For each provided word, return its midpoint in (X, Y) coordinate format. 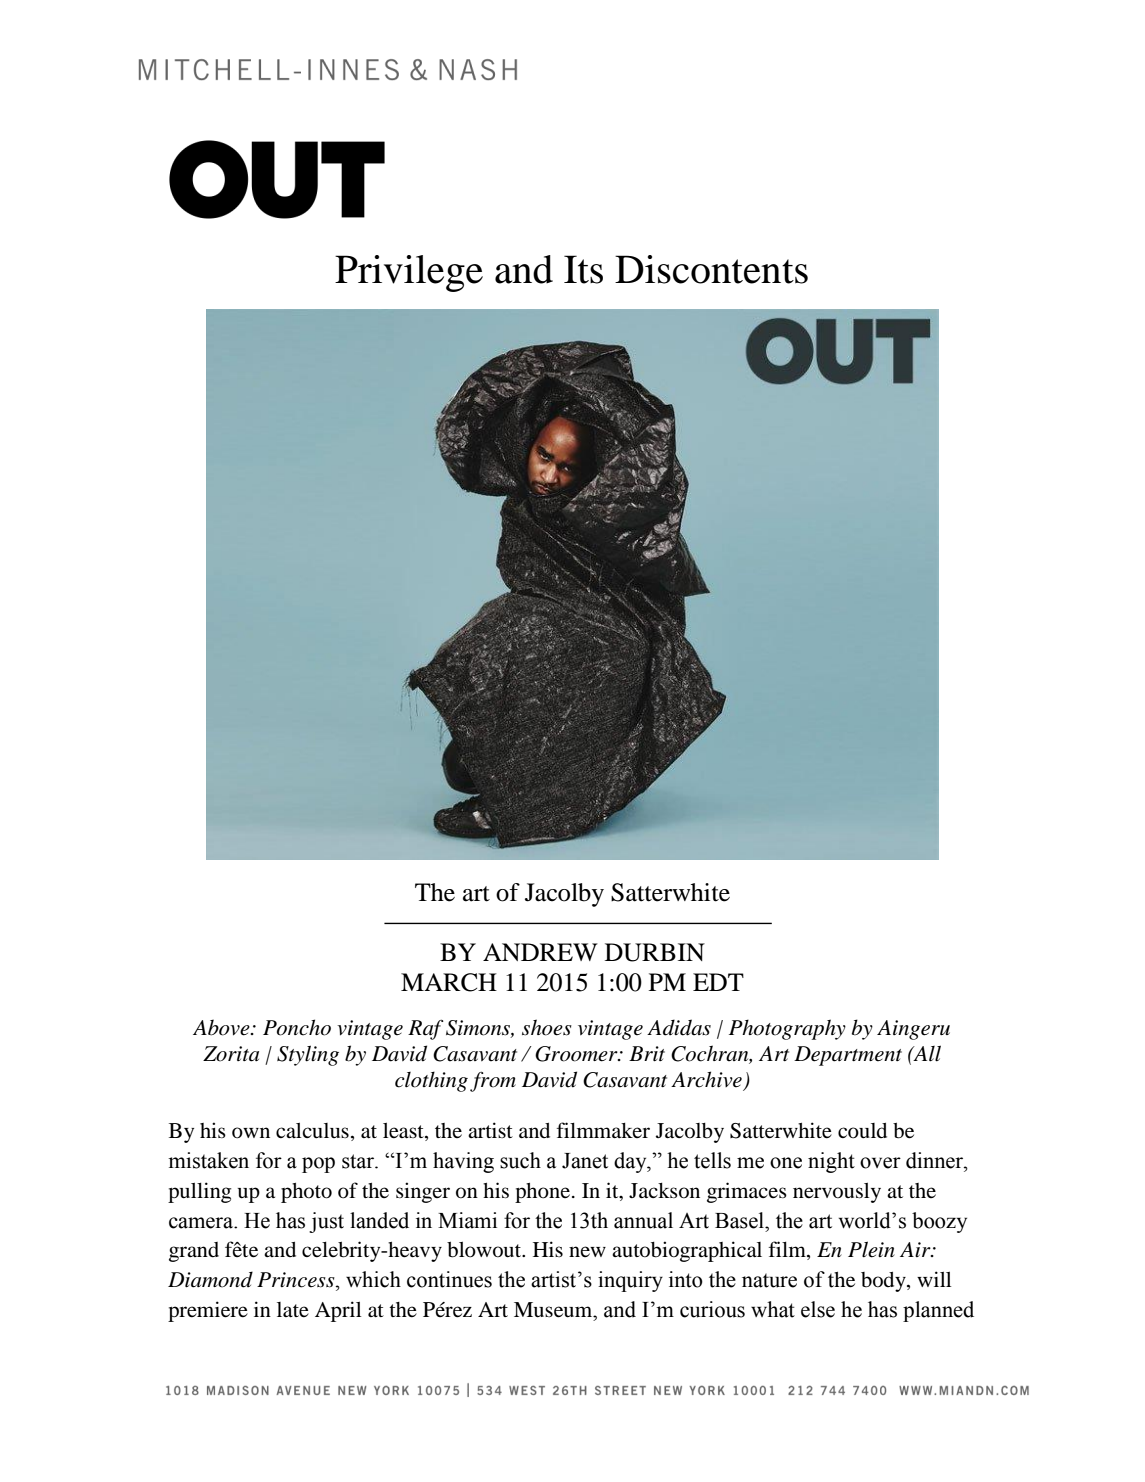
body (884, 1282)
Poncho (297, 1027)
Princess (297, 1280)
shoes (547, 1027)
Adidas (679, 1027)
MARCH (449, 982)
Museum (554, 1310)
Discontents (711, 269)
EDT (718, 982)
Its (583, 269)
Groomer (577, 1054)
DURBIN (655, 952)
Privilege (409, 273)
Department (848, 1056)
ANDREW (540, 952)
